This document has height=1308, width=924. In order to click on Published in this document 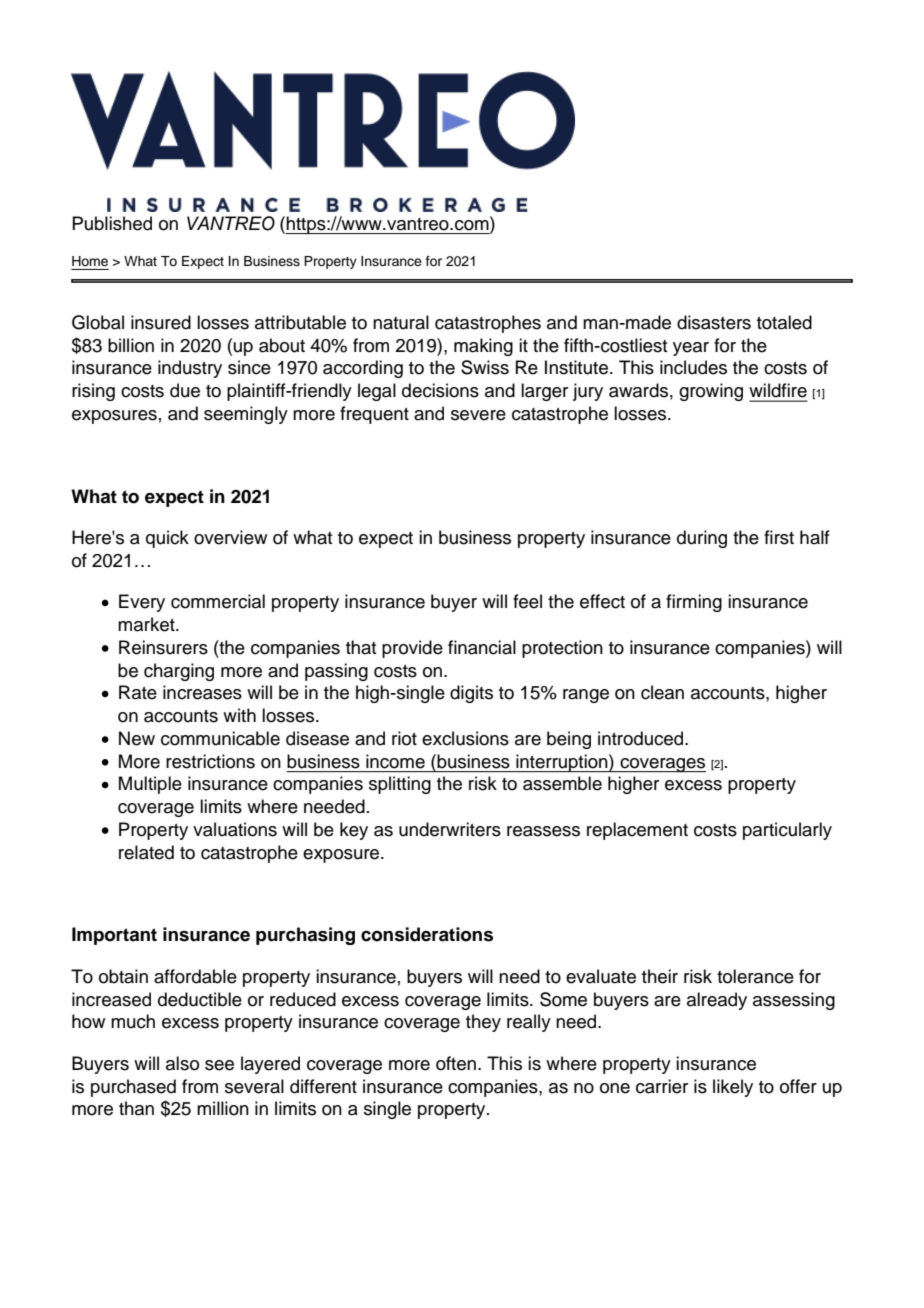, I will do `click(112, 223)`.
